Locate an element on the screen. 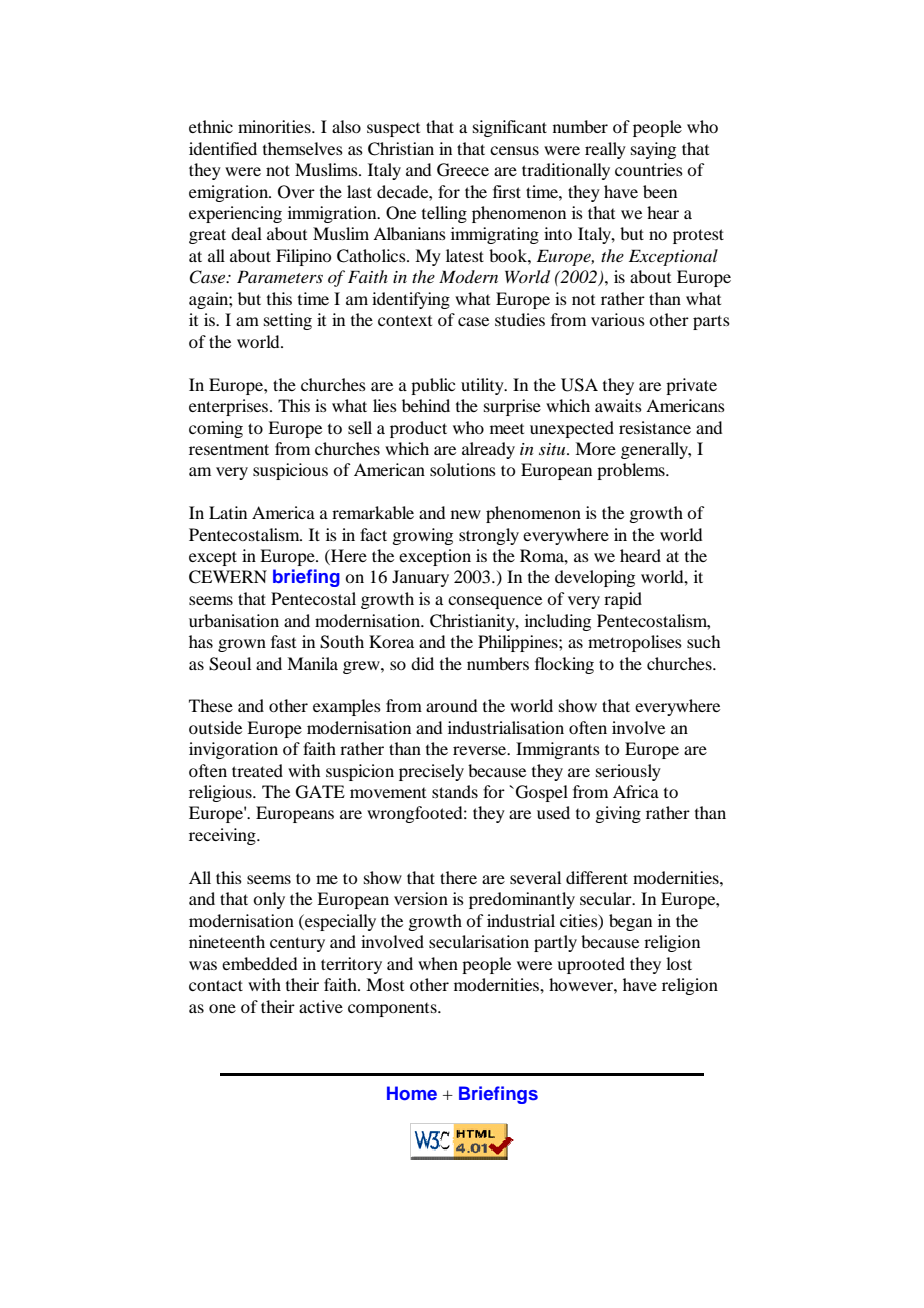 The width and height of the screenshot is (924, 1308). seriously is located at coordinates (628, 772).
